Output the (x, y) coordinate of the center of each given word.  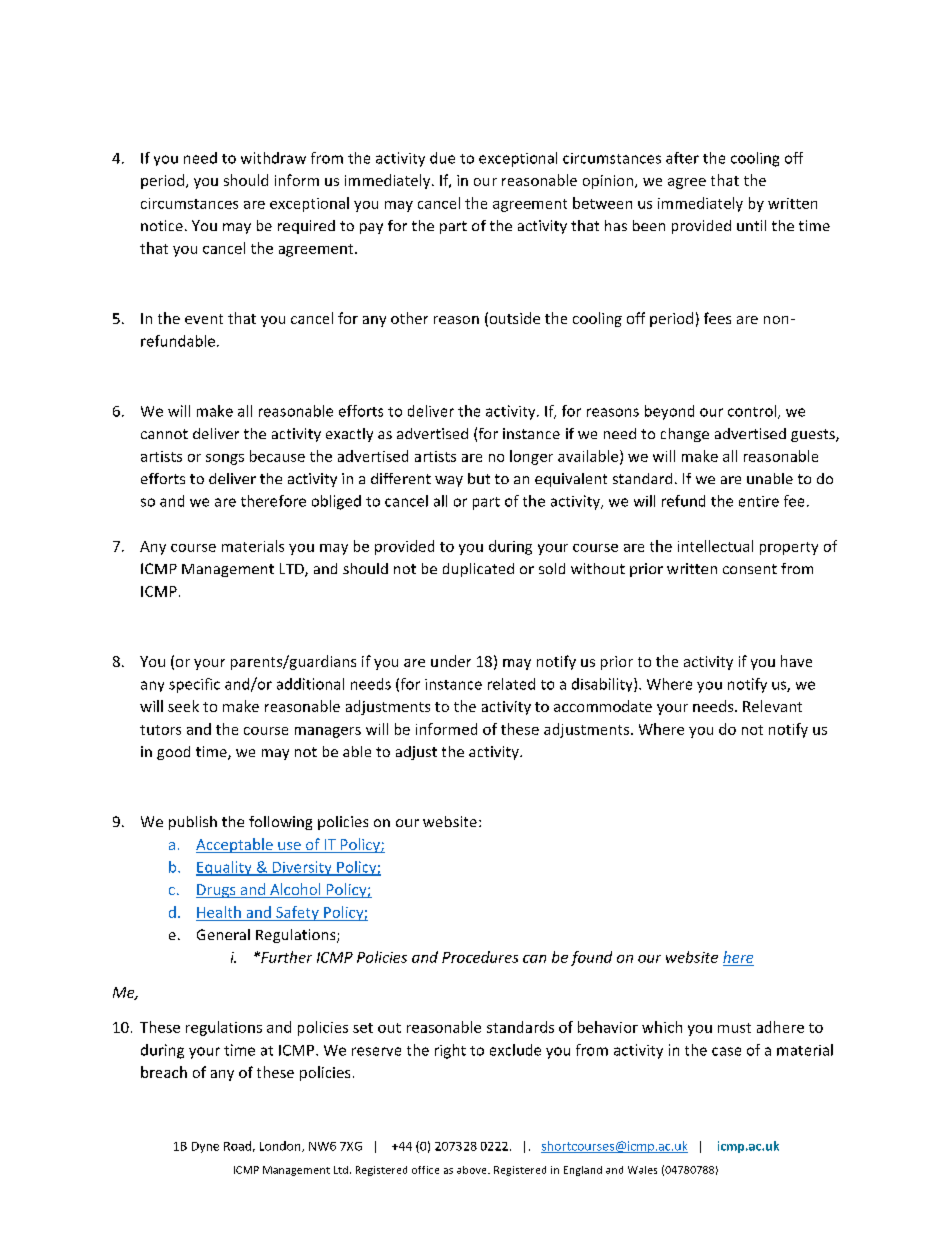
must (734, 1028)
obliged (336, 502)
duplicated (478, 570)
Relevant (772, 706)
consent (750, 569)
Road (237, 1146)
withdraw (273, 158)
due (442, 158)
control (752, 411)
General (223, 934)
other (409, 318)
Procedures (480, 957)
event (204, 319)
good (173, 753)
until (751, 225)
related (511, 684)
